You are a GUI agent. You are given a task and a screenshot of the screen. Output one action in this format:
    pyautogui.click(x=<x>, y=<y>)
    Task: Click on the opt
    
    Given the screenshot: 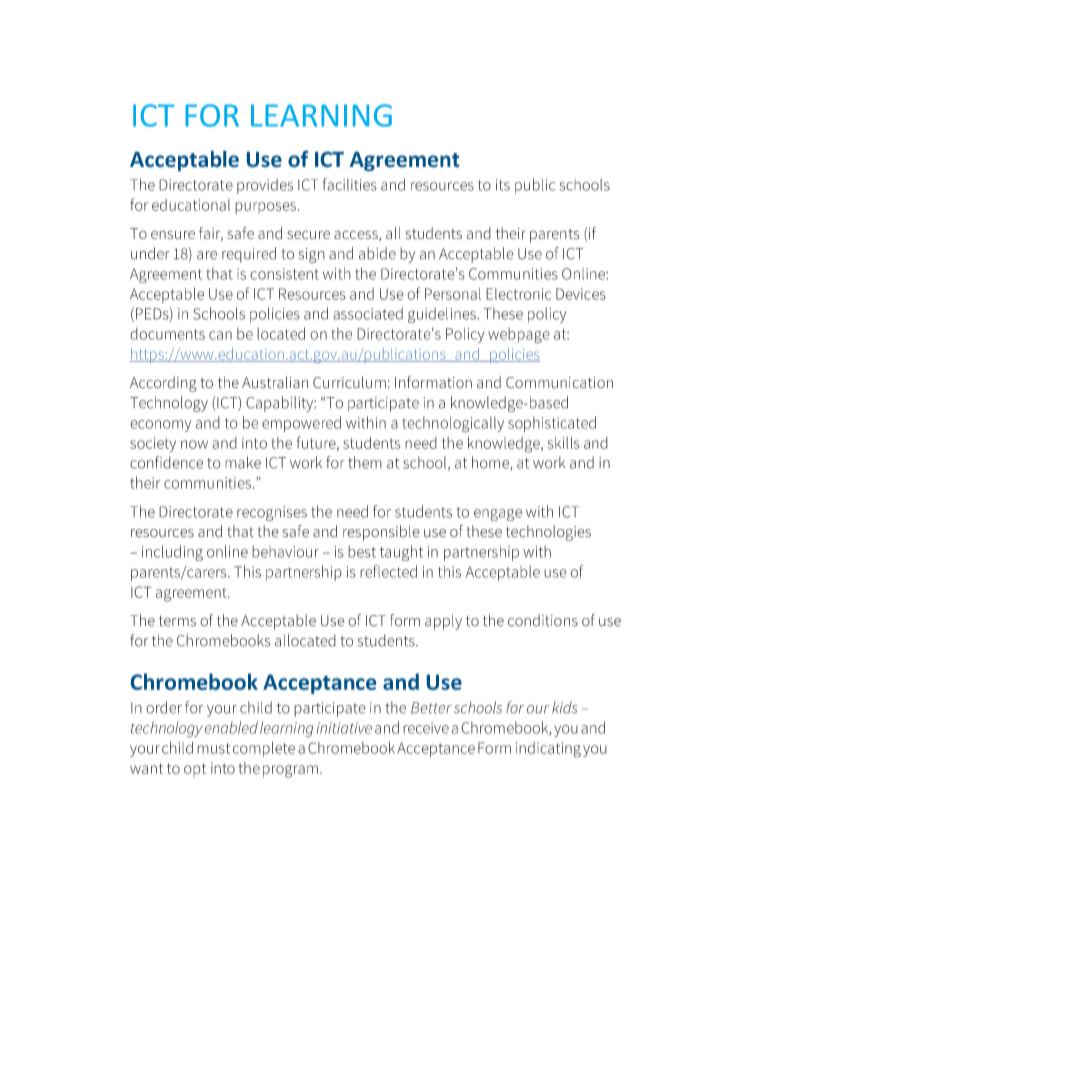 What is the action you would take?
    pyautogui.click(x=195, y=770)
